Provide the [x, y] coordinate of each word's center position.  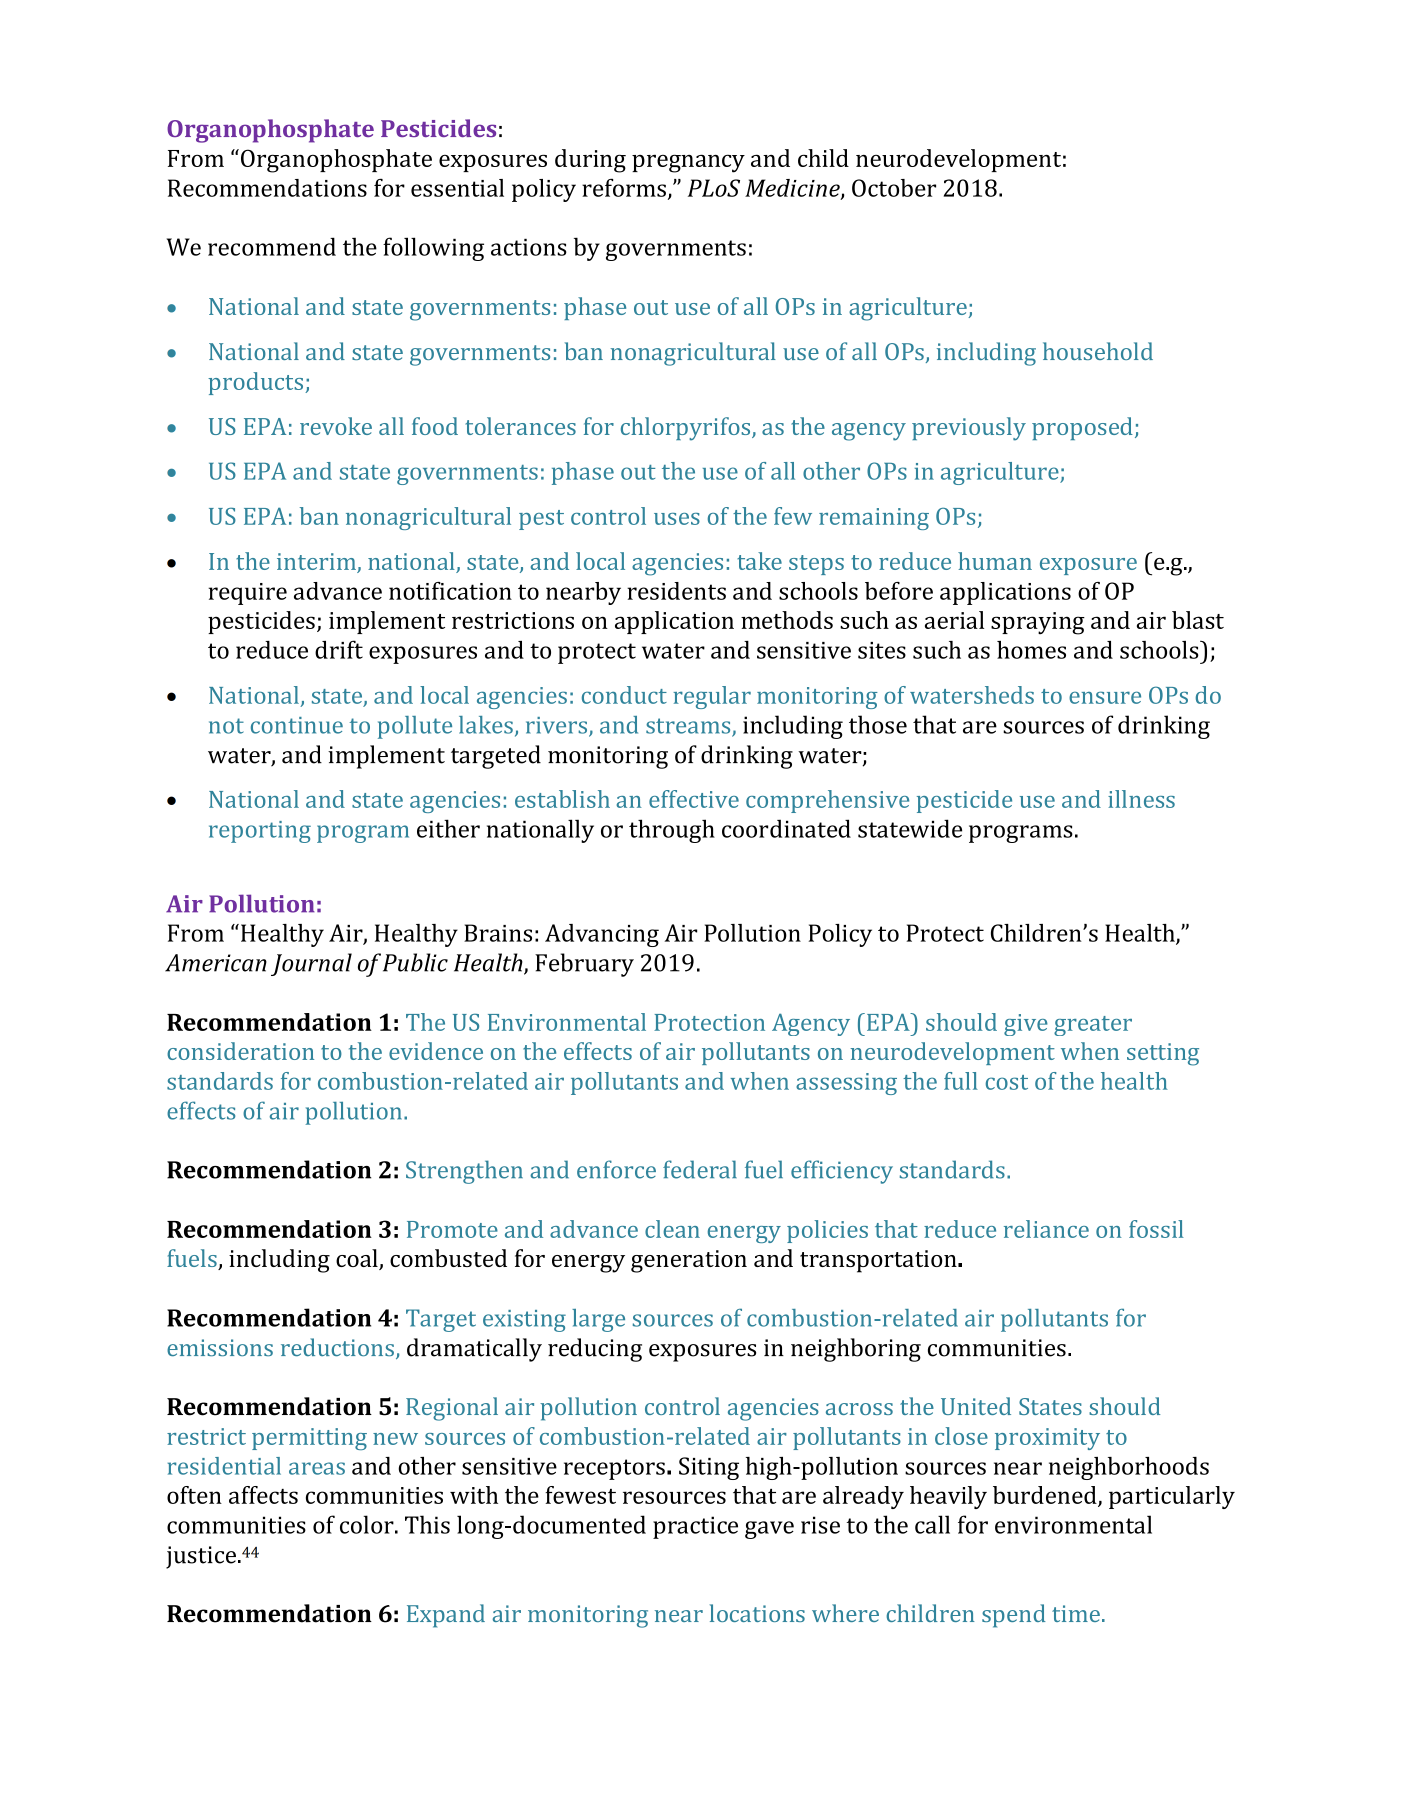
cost [1006, 1082]
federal [700, 1169]
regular [712, 697]
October [894, 188]
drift [339, 649]
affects [263, 1495]
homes [1031, 650]
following [433, 249]
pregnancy [688, 163]
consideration [240, 1051]
